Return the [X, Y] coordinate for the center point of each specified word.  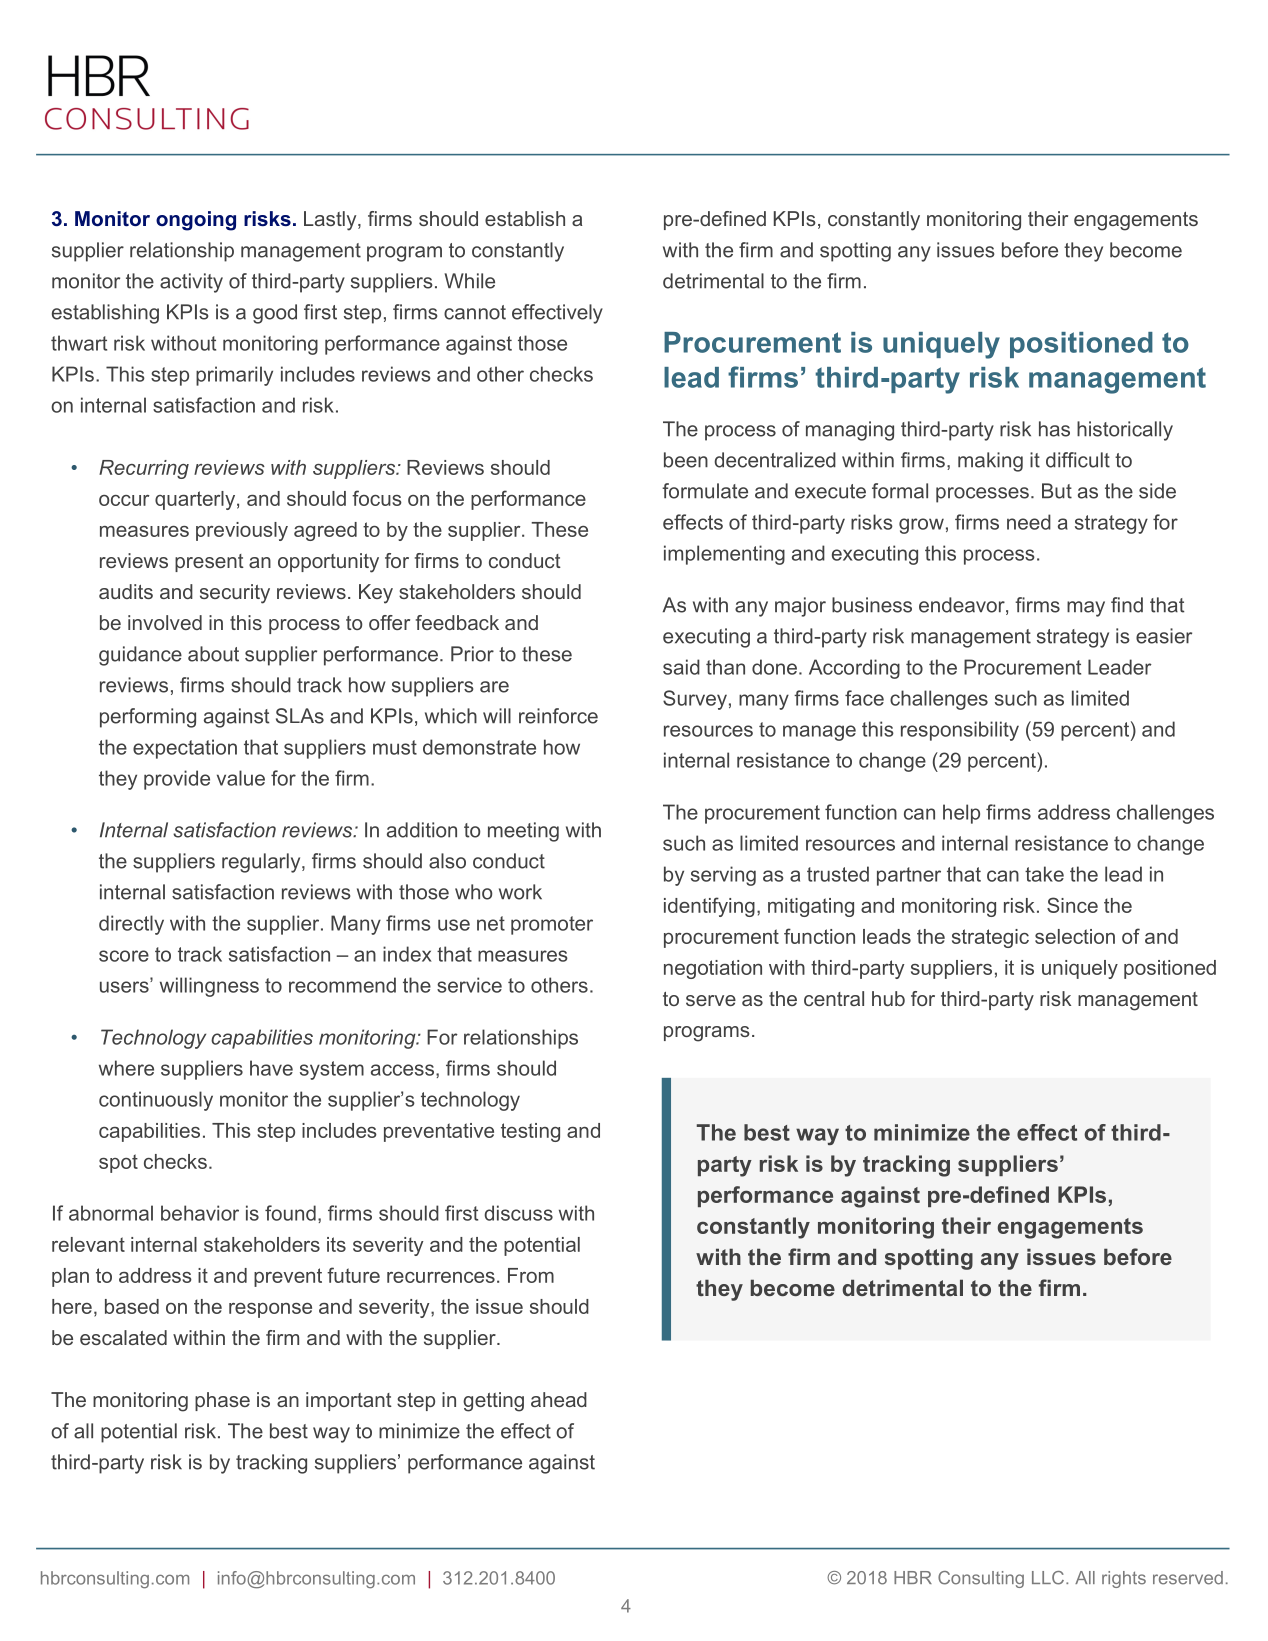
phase [222, 1401]
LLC [1048, 1578]
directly [131, 925]
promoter [552, 925]
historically [1125, 431]
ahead [559, 1399]
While [470, 281]
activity [191, 283]
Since [1072, 905]
